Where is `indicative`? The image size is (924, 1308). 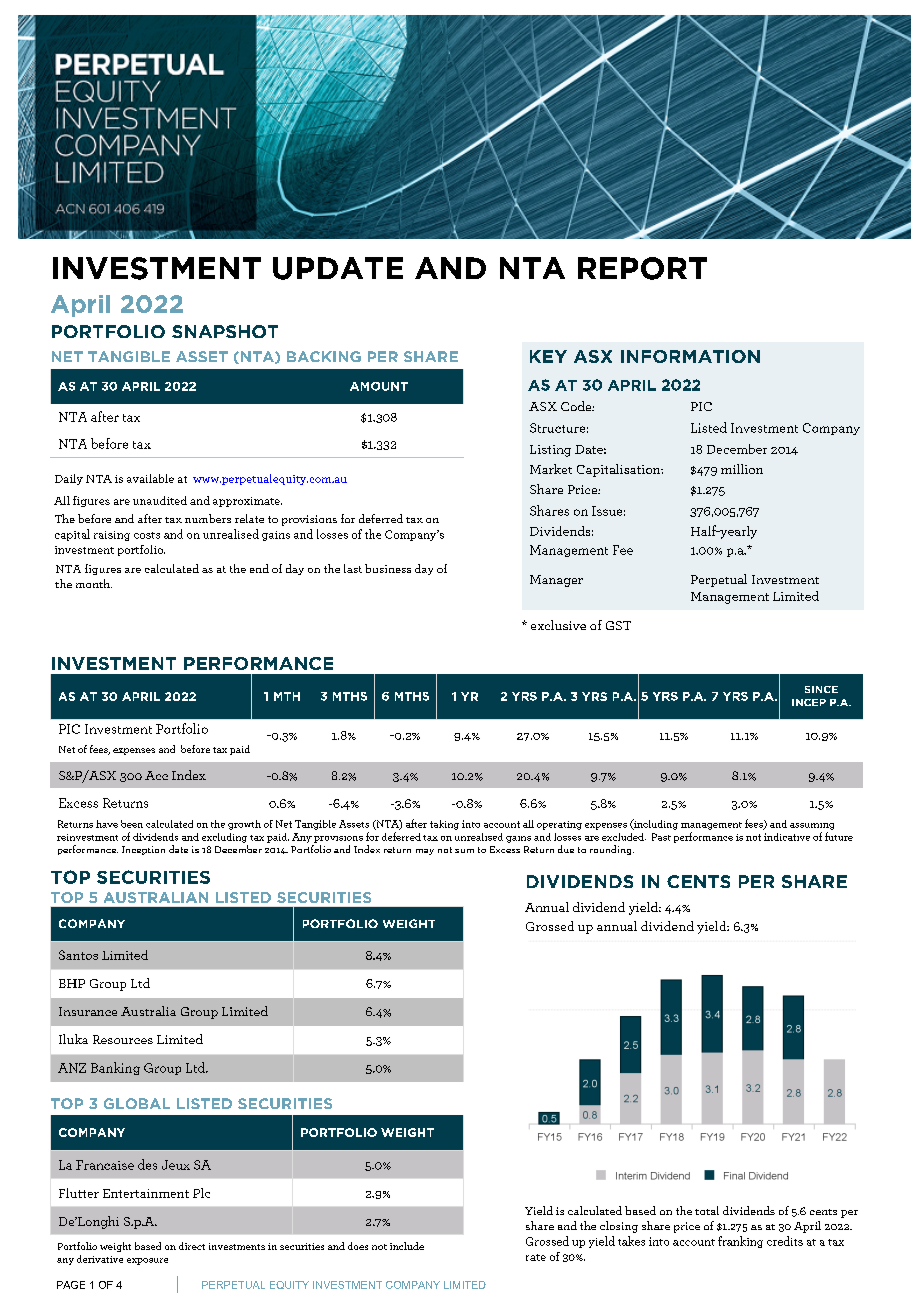
indicative is located at coordinates (787, 837).
